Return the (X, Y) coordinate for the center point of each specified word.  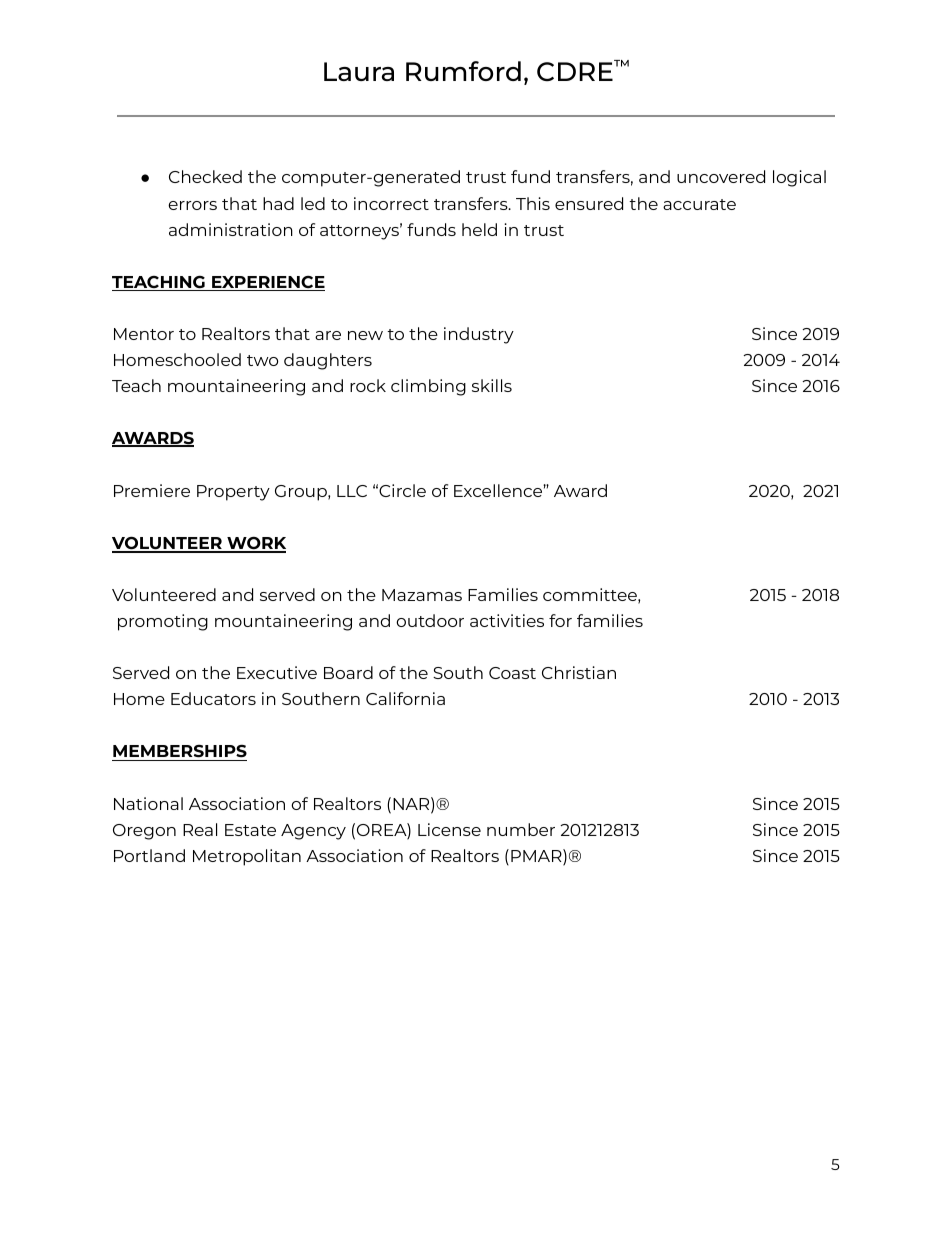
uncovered (721, 176)
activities (507, 620)
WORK (255, 544)
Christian (579, 672)
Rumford (463, 71)
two (262, 360)
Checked (205, 176)
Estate (250, 830)
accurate (699, 204)
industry (479, 335)
